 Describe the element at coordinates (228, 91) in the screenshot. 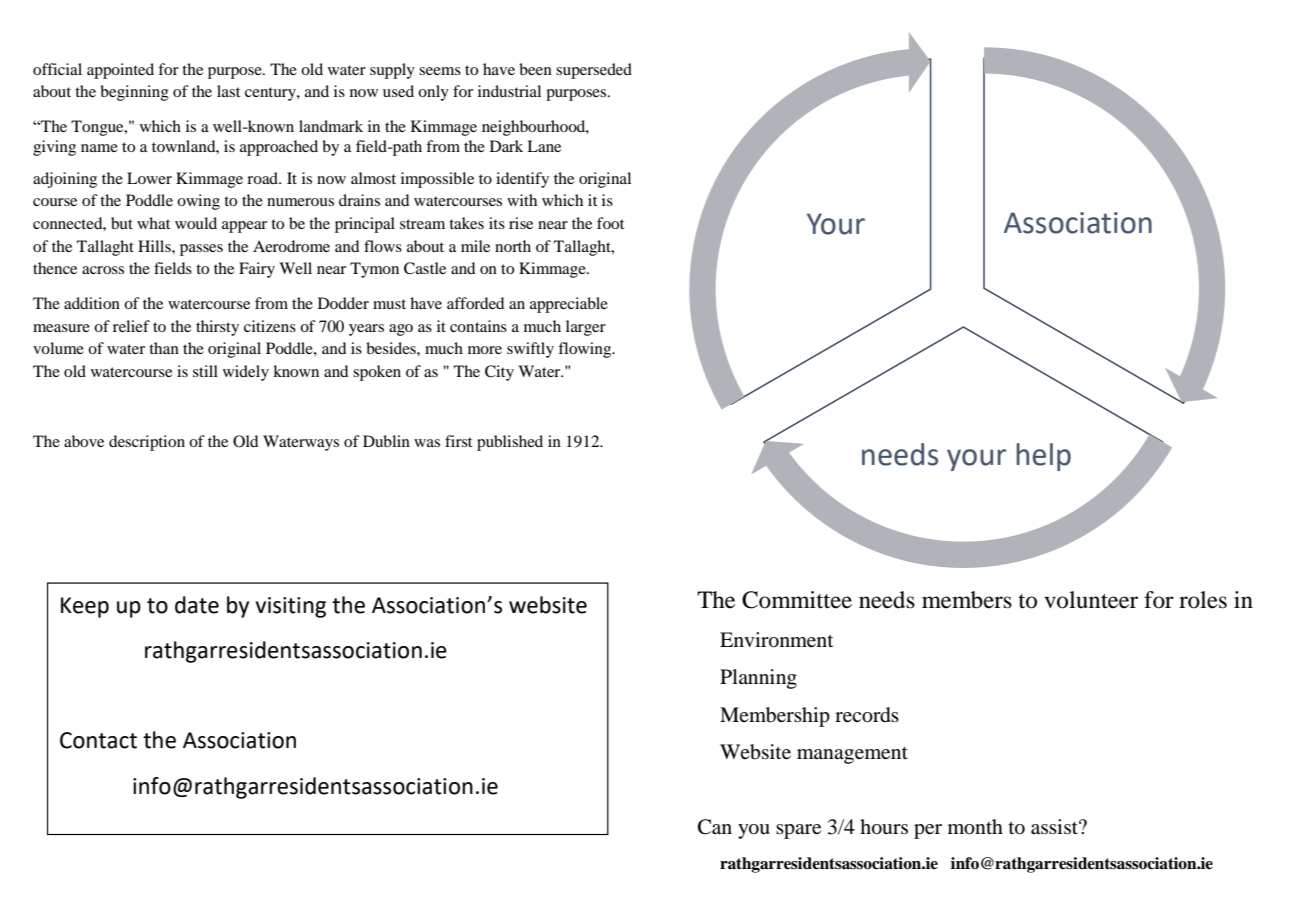

I see `last` at that location.
